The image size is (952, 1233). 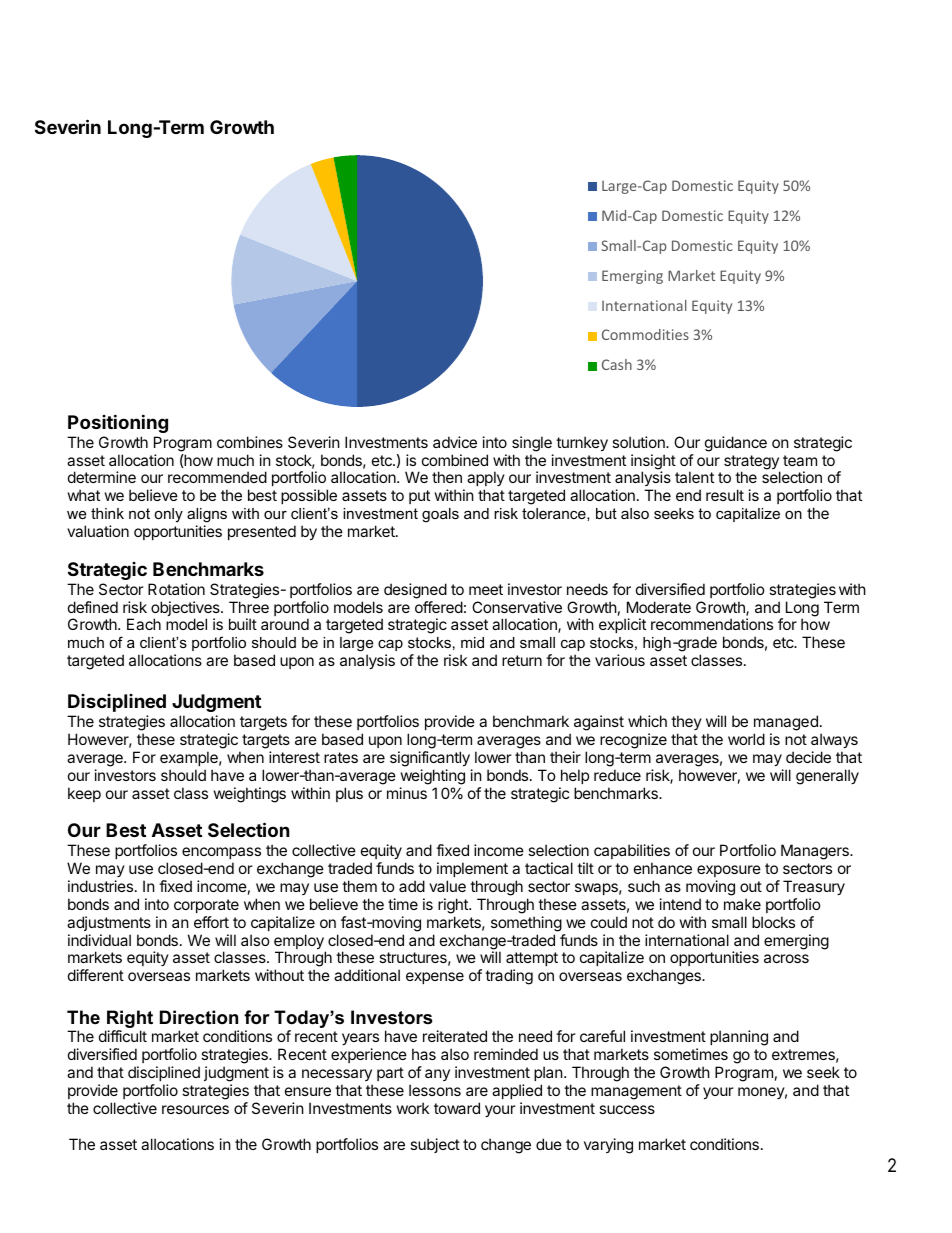 I want to click on Commodities, so click(x=645, y=334).
